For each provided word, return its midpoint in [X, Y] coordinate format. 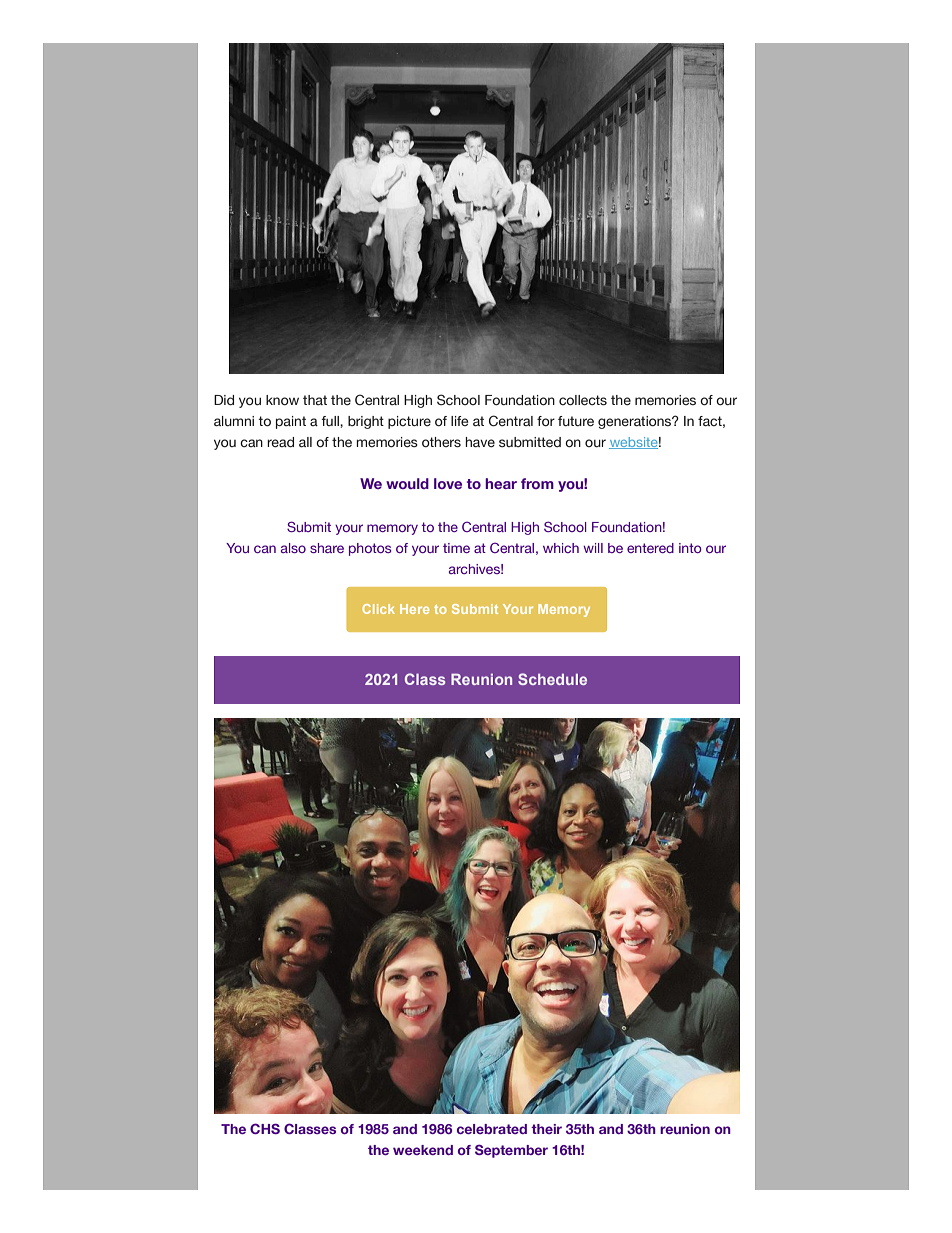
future [576, 421]
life [459, 421]
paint [291, 422]
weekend [423, 1150]
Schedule [552, 679]
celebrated [492, 1129]
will [593, 548]
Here [414, 609]
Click [378, 609]
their [546, 1129]
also [293, 548]
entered [650, 548]
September [511, 1151]
